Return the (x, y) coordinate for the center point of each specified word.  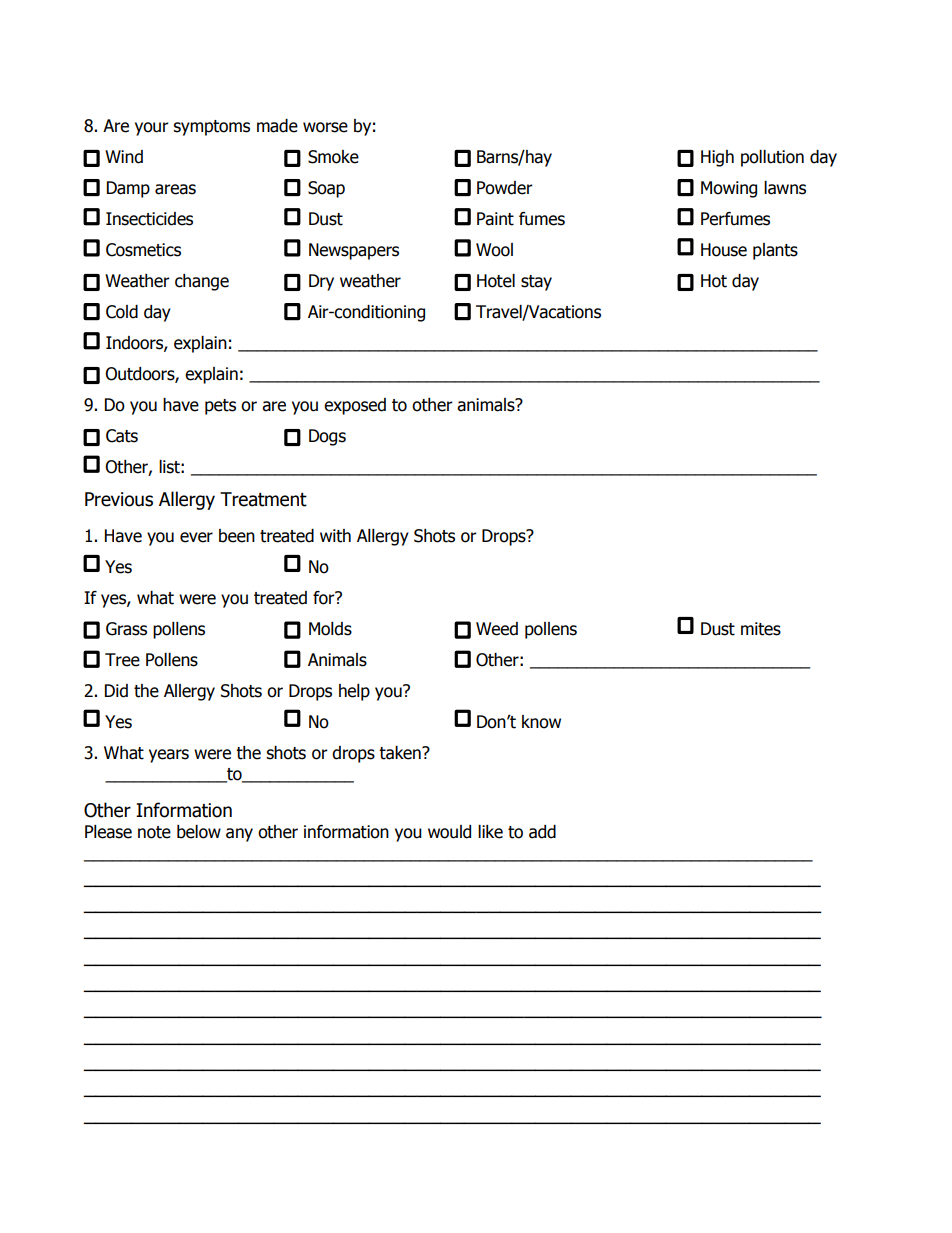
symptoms (211, 128)
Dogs (327, 437)
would (449, 832)
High (717, 158)
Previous (119, 499)
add (542, 832)
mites (761, 629)
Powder (505, 188)
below (199, 832)
